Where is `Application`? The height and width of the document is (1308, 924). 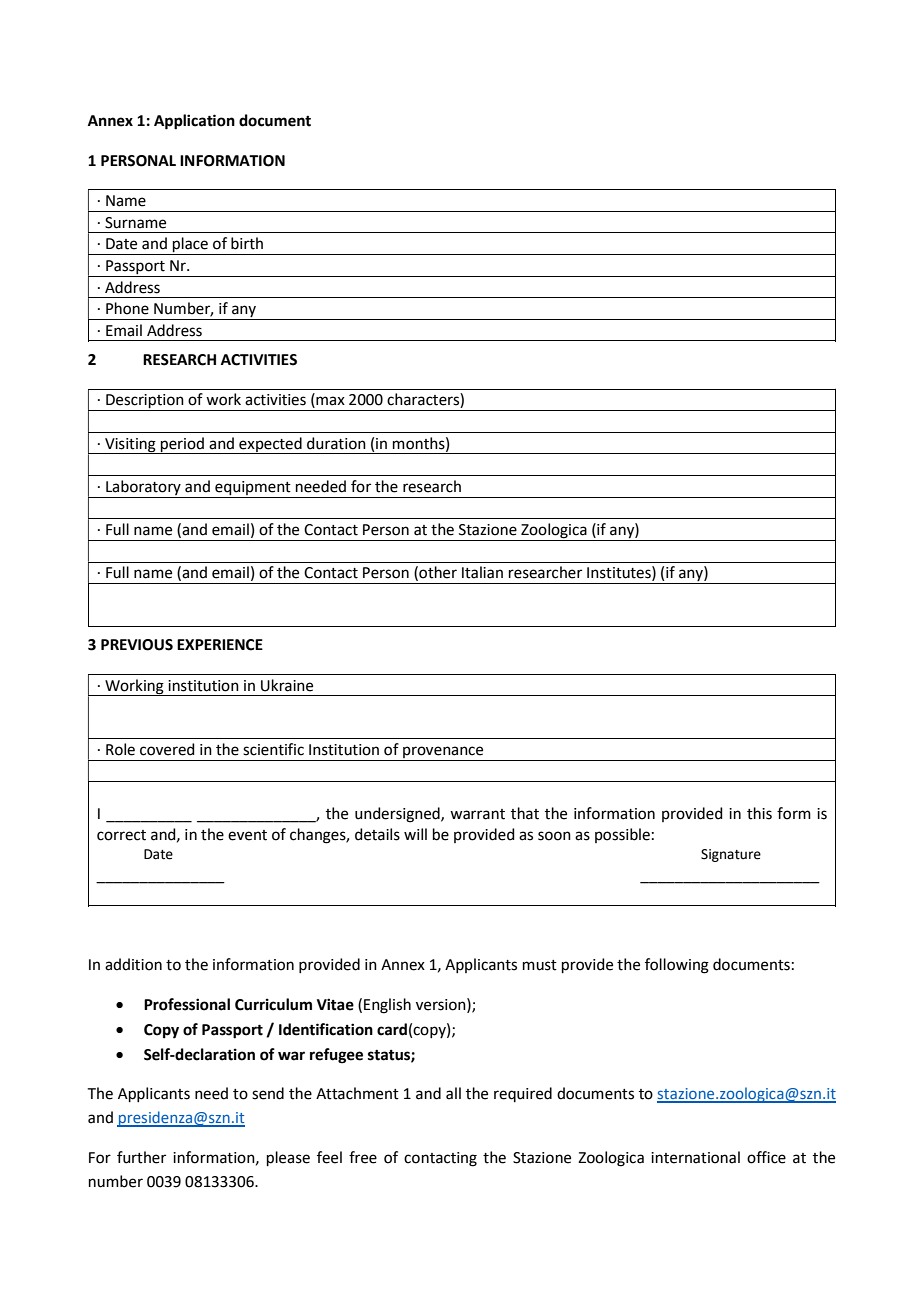
Application is located at coordinates (194, 122).
